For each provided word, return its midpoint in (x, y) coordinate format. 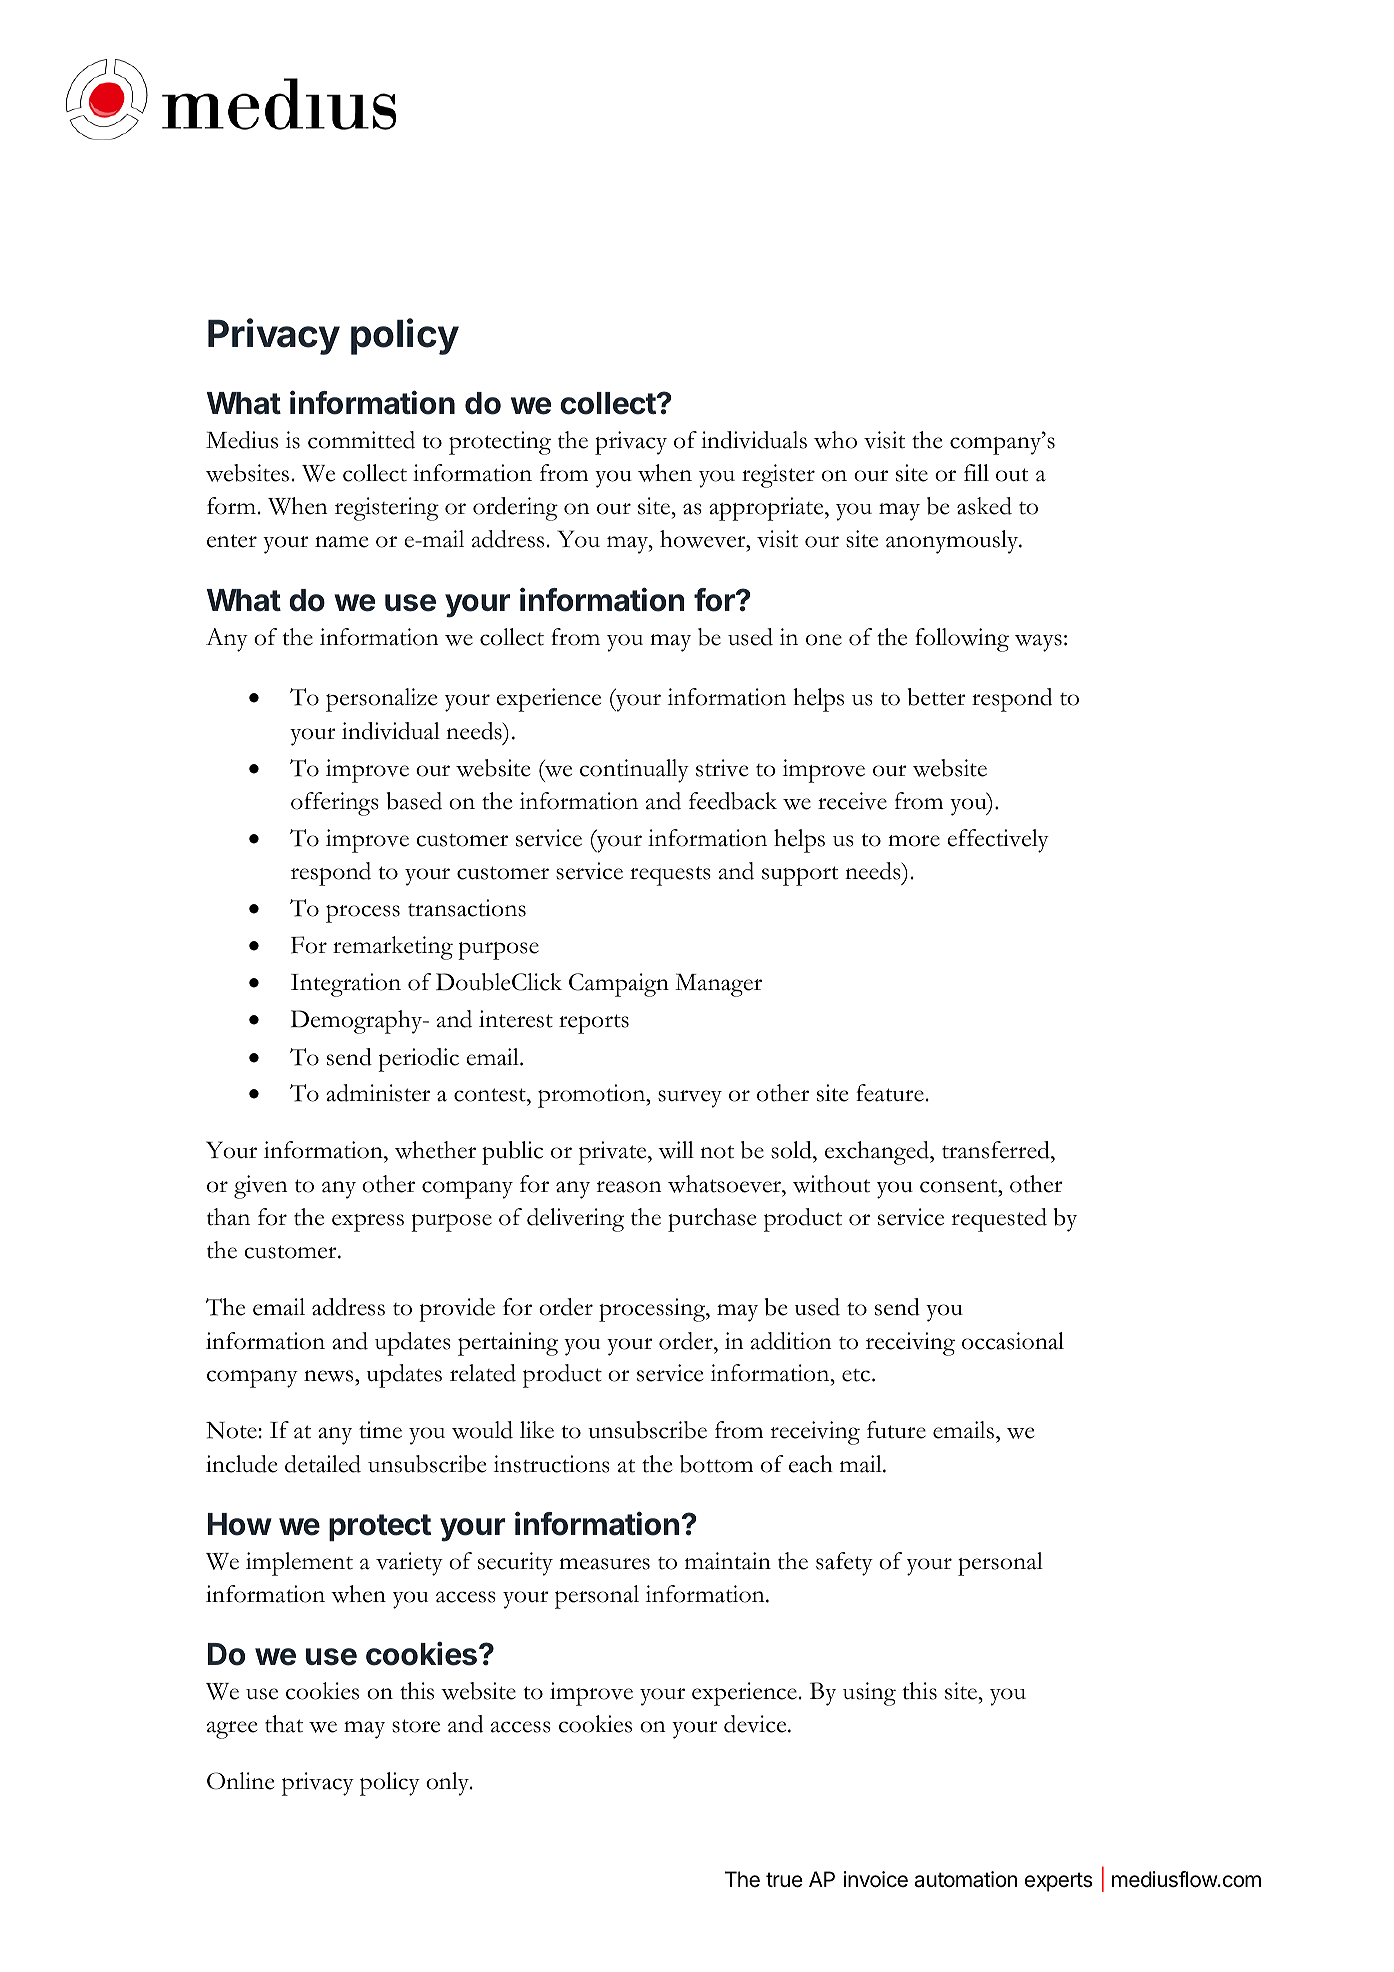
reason (629, 1187)
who (835, 440)
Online (240, 1781)
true (784, 1880)
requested (999, 1220)
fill (976, 472)
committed (361, 440)
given (261, 1187)
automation (965, 1879)
